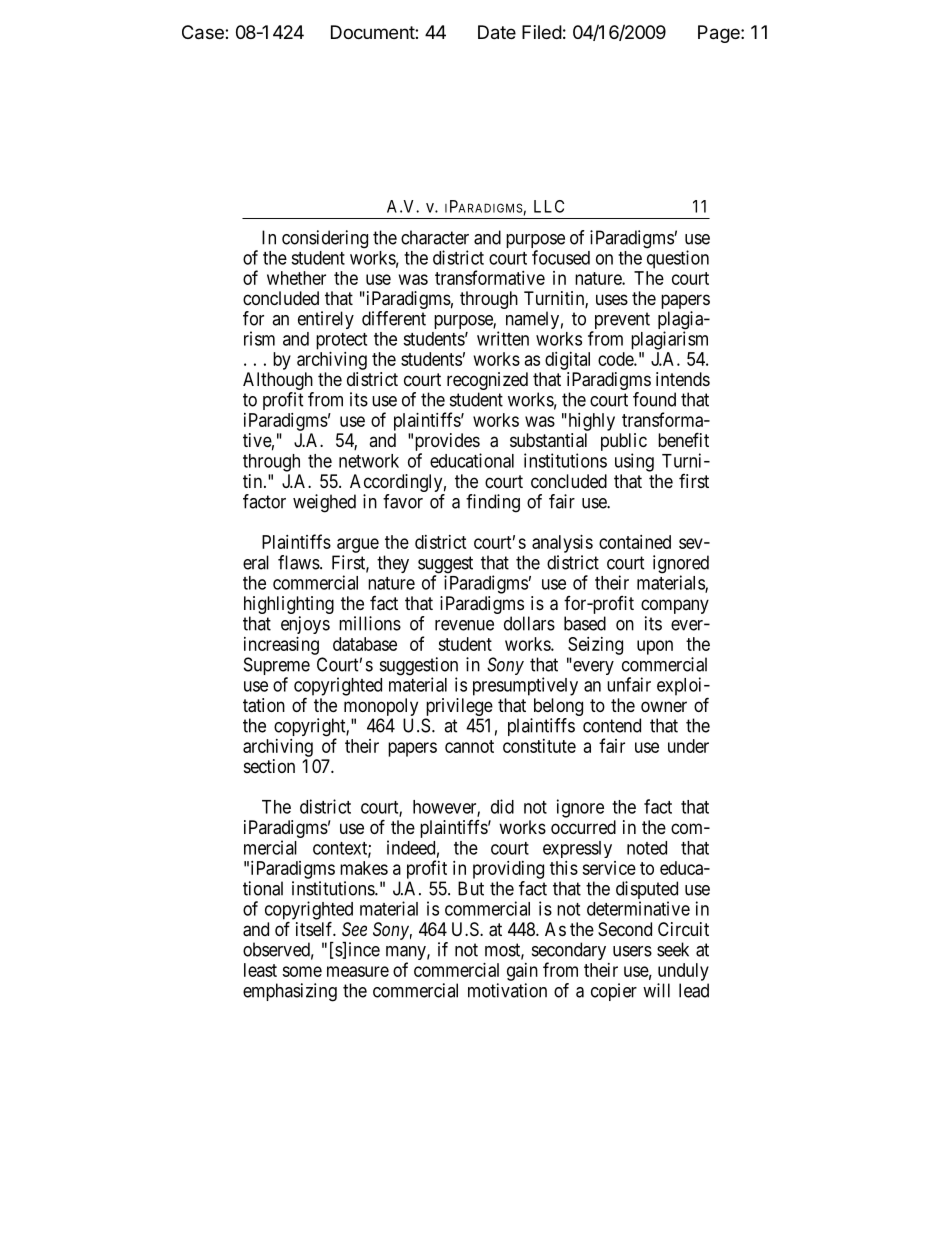 This page has width=952, height=1233. What do you see at coordinates (260, 970) in the page?
I see `least` at bounding box center [260, 970].
